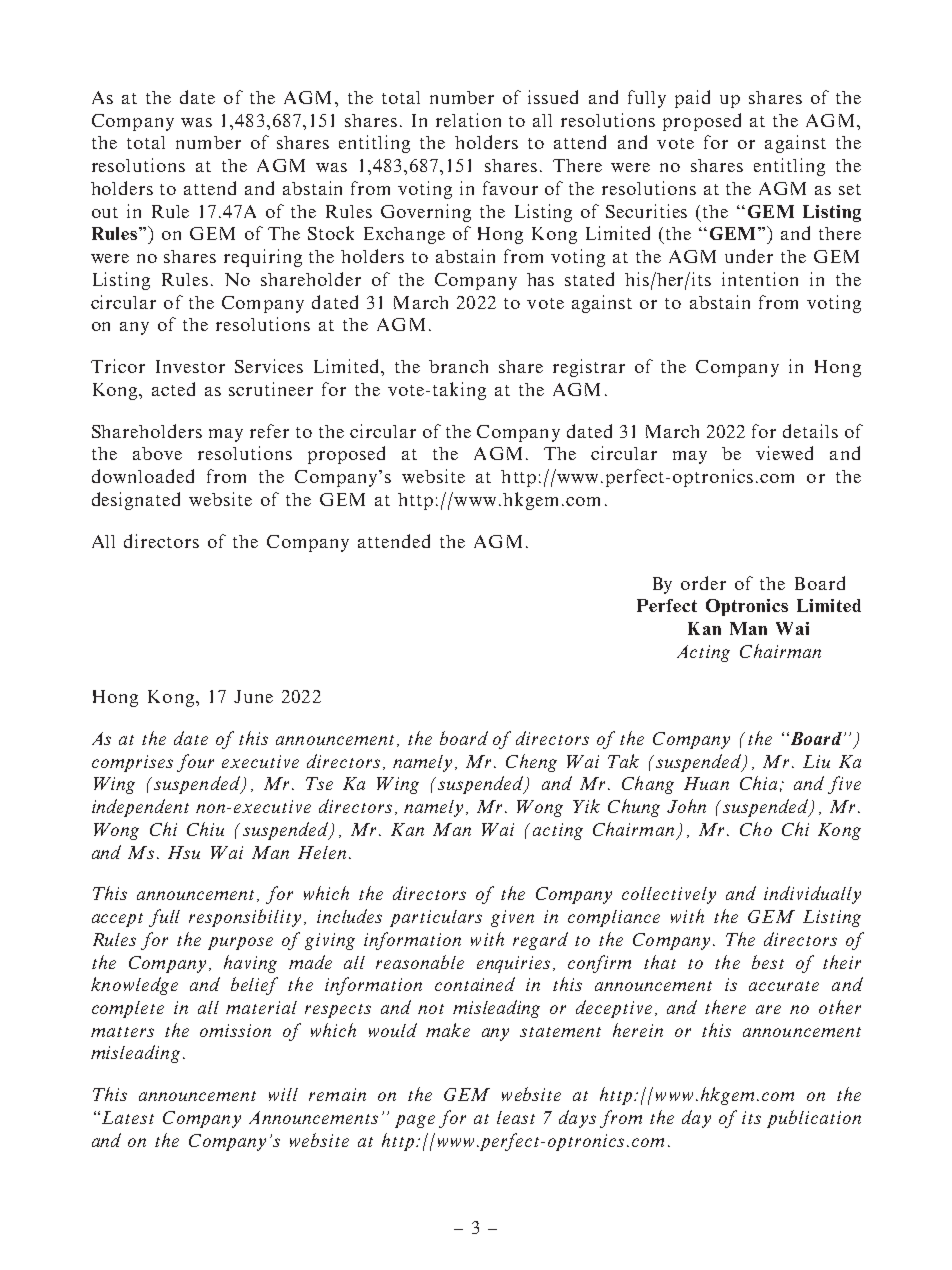 This document has height=1270, width=952. Describe the element at coordinates (816, 761) in the document. I see `Liu` at that location.
